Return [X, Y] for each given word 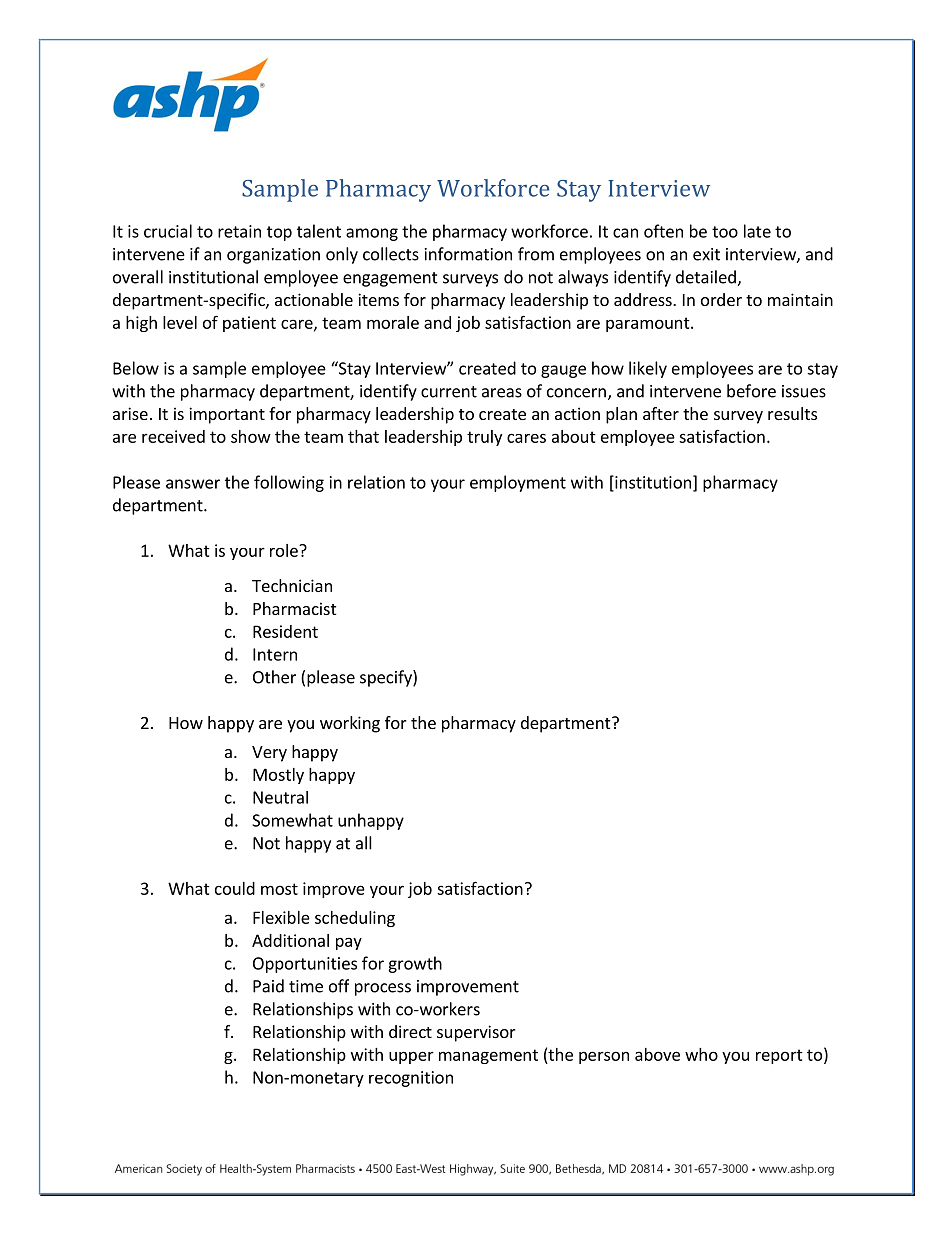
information [468, 254]
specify [387, 678]
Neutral [280, 797]
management [488, 1056]
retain [239, 231]
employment [518, 483]
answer [193, 484]
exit [706, 254]
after [661, 413]
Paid [268, 986]
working [350, 724]
